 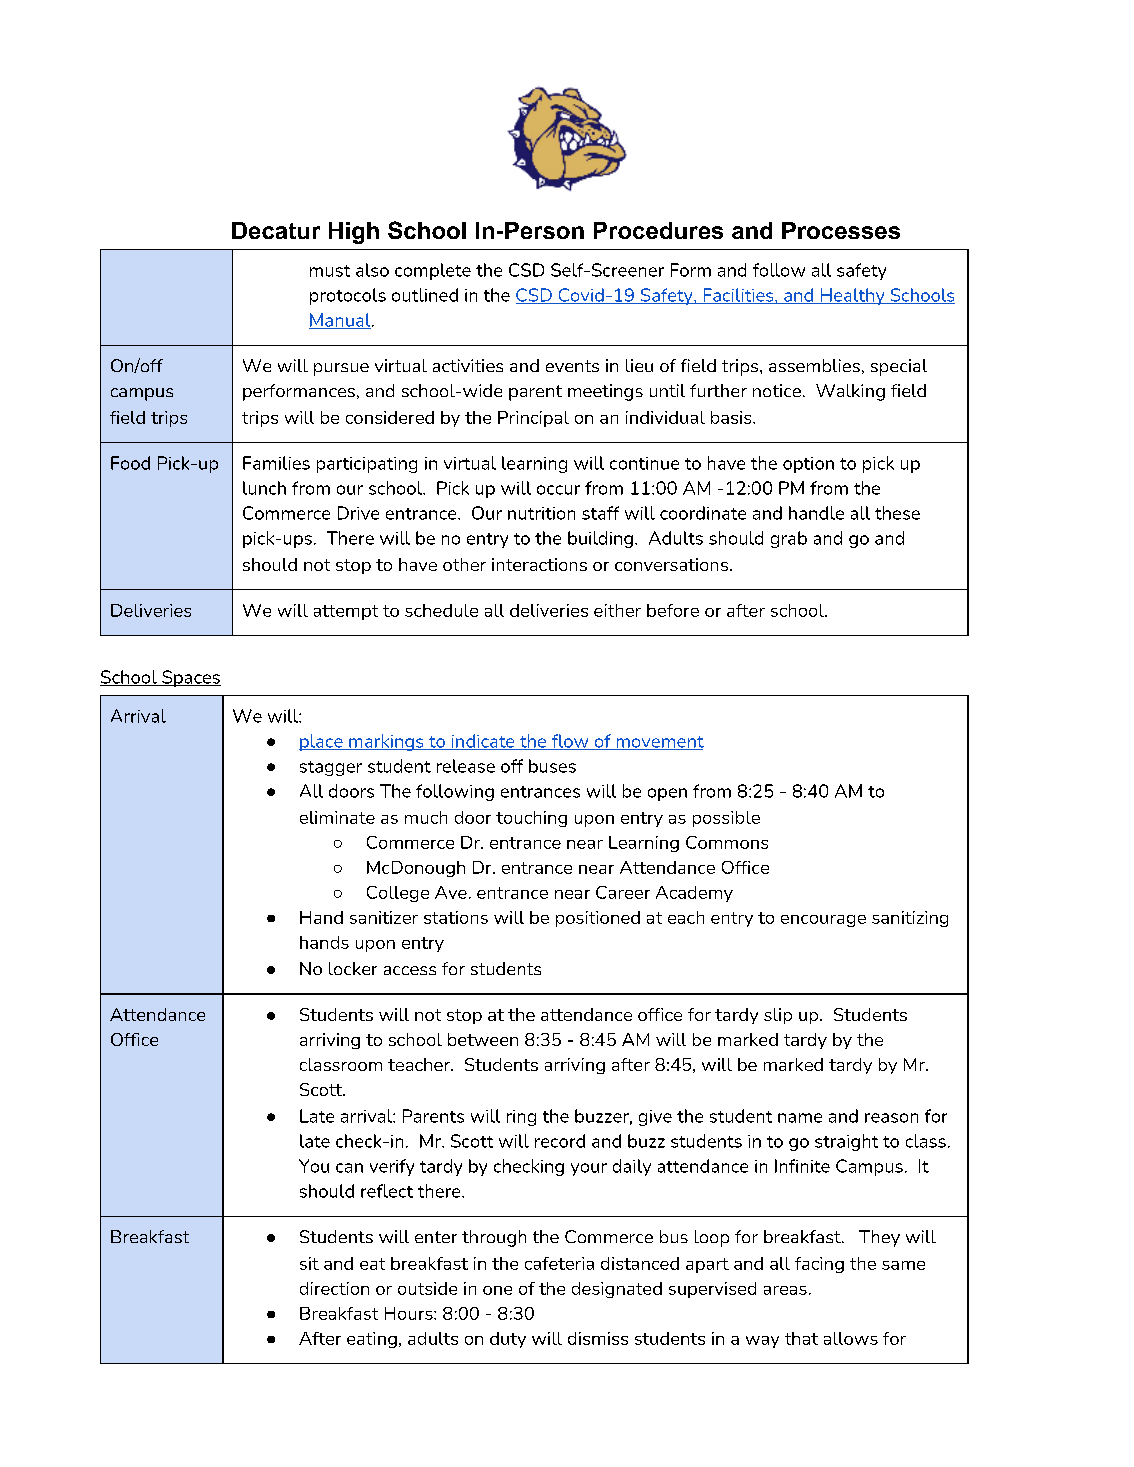 I want to click on lunch, so click(x=264, y=488).
